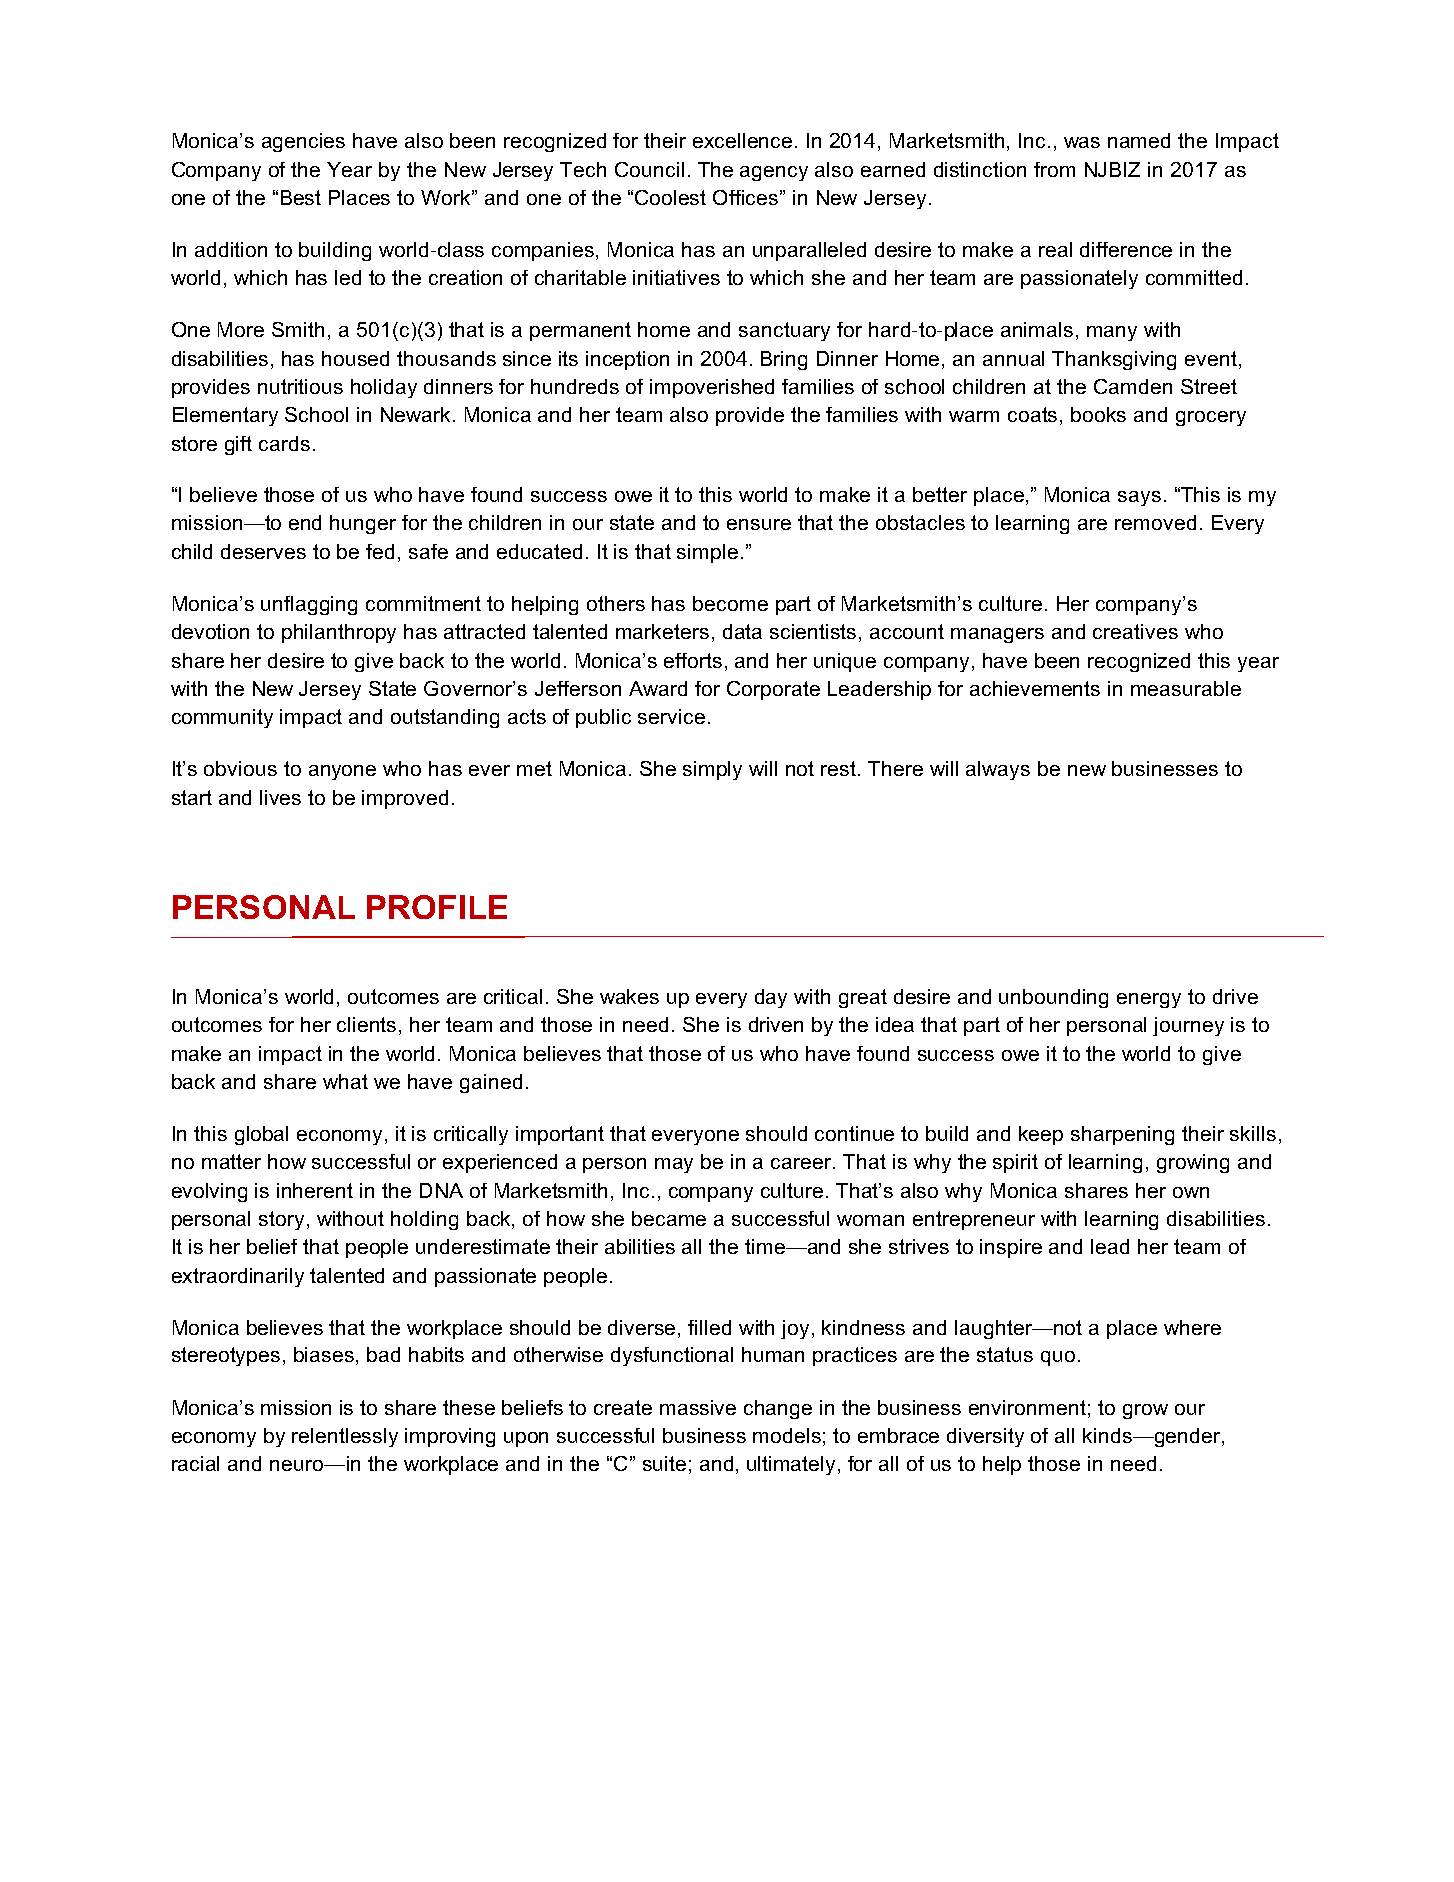  I want to click on become, so click(730, 603).
